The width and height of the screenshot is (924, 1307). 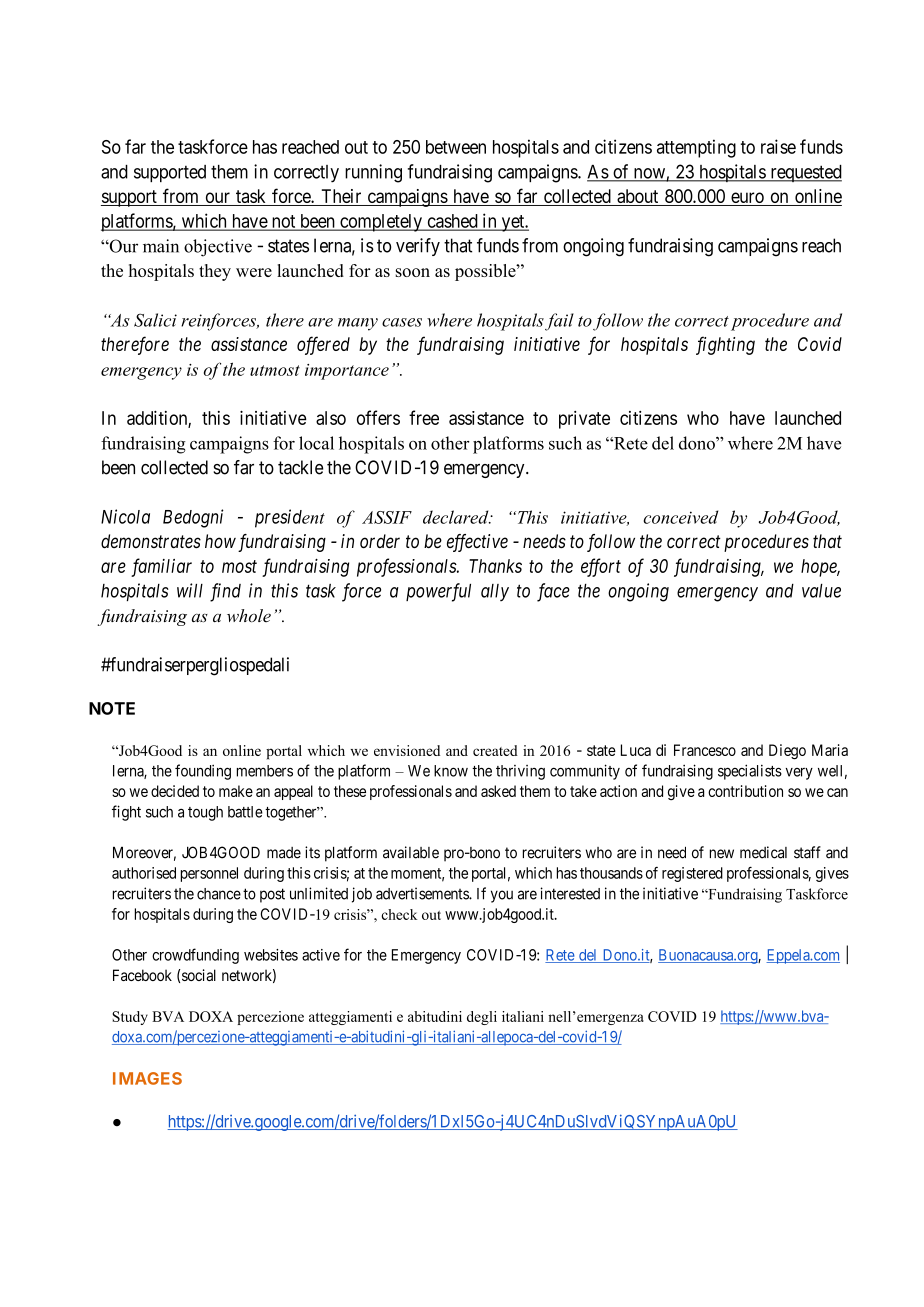 What do you see at coordinates (456, 147) in the screenshot?
I see `between` at bounding box center [456, 147].
